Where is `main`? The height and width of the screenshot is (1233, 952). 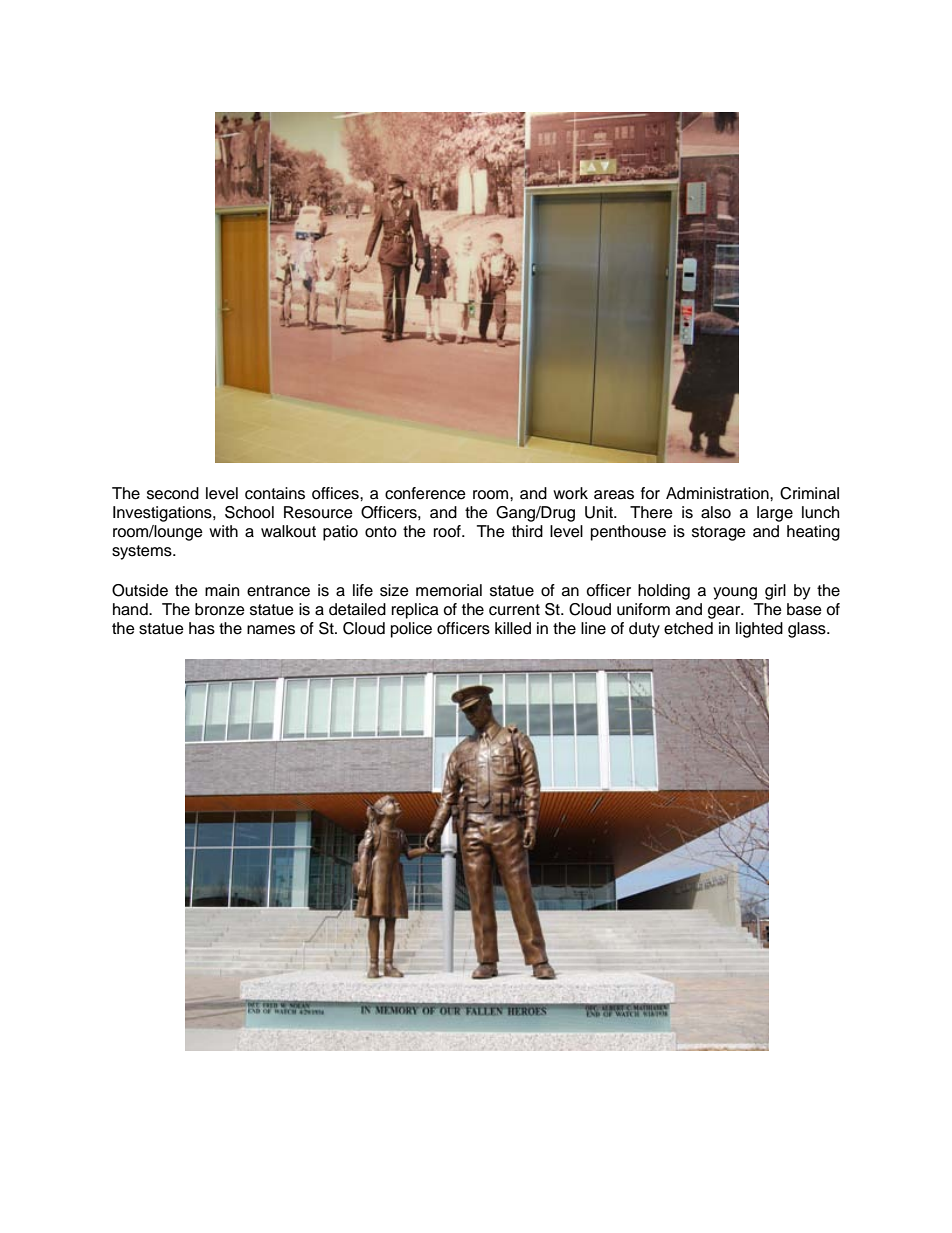 main is located at coordinates (222, 590).
